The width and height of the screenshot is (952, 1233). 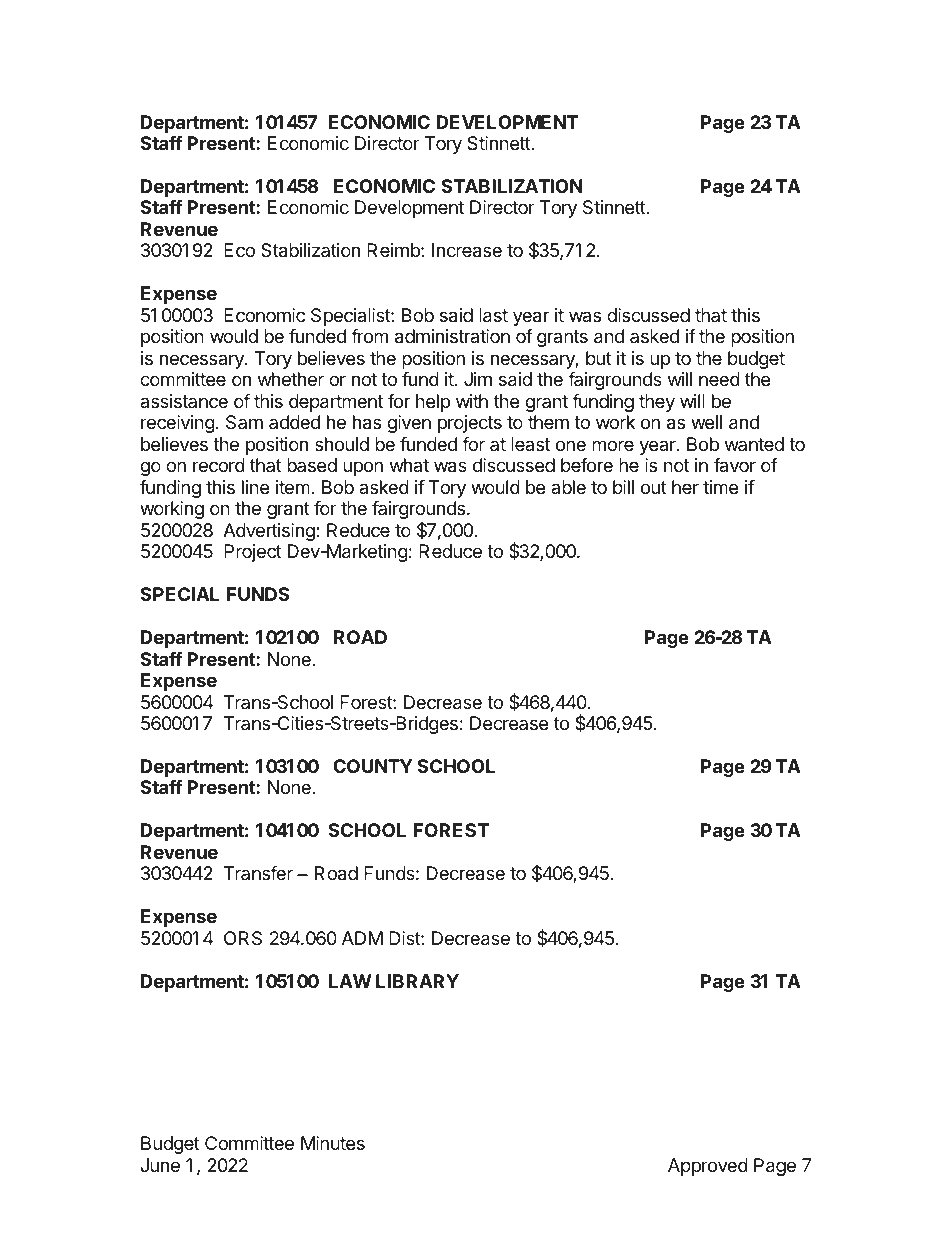 What do you see at coordinates (291, 379) in the screenshot?
I see `whether` at bounding box center [291, 379].
